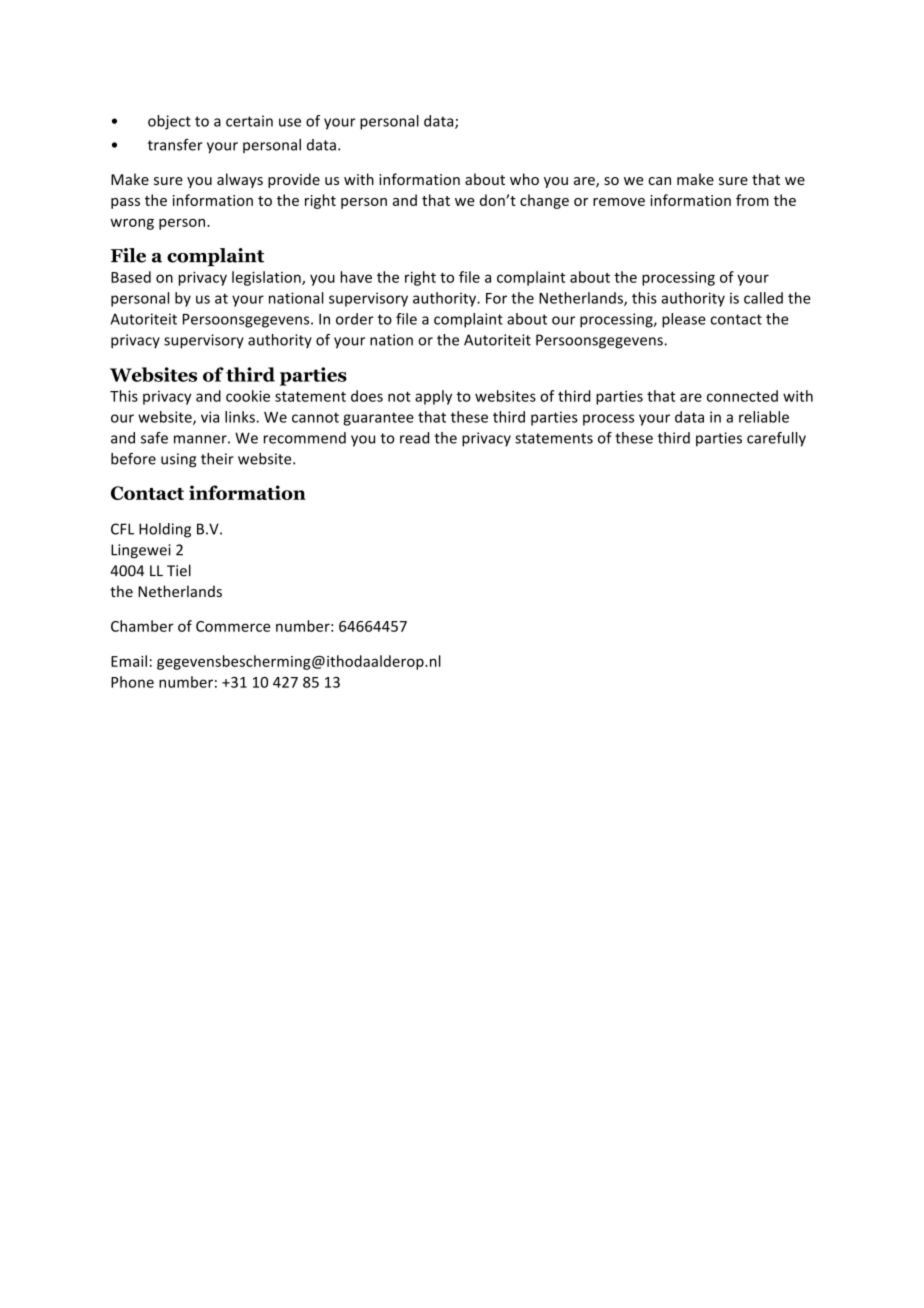 The width and height of the screenshot is (924, 1308). Describe the element at coordinates (524, 179) in the screenshot. I see `who` at that location.
